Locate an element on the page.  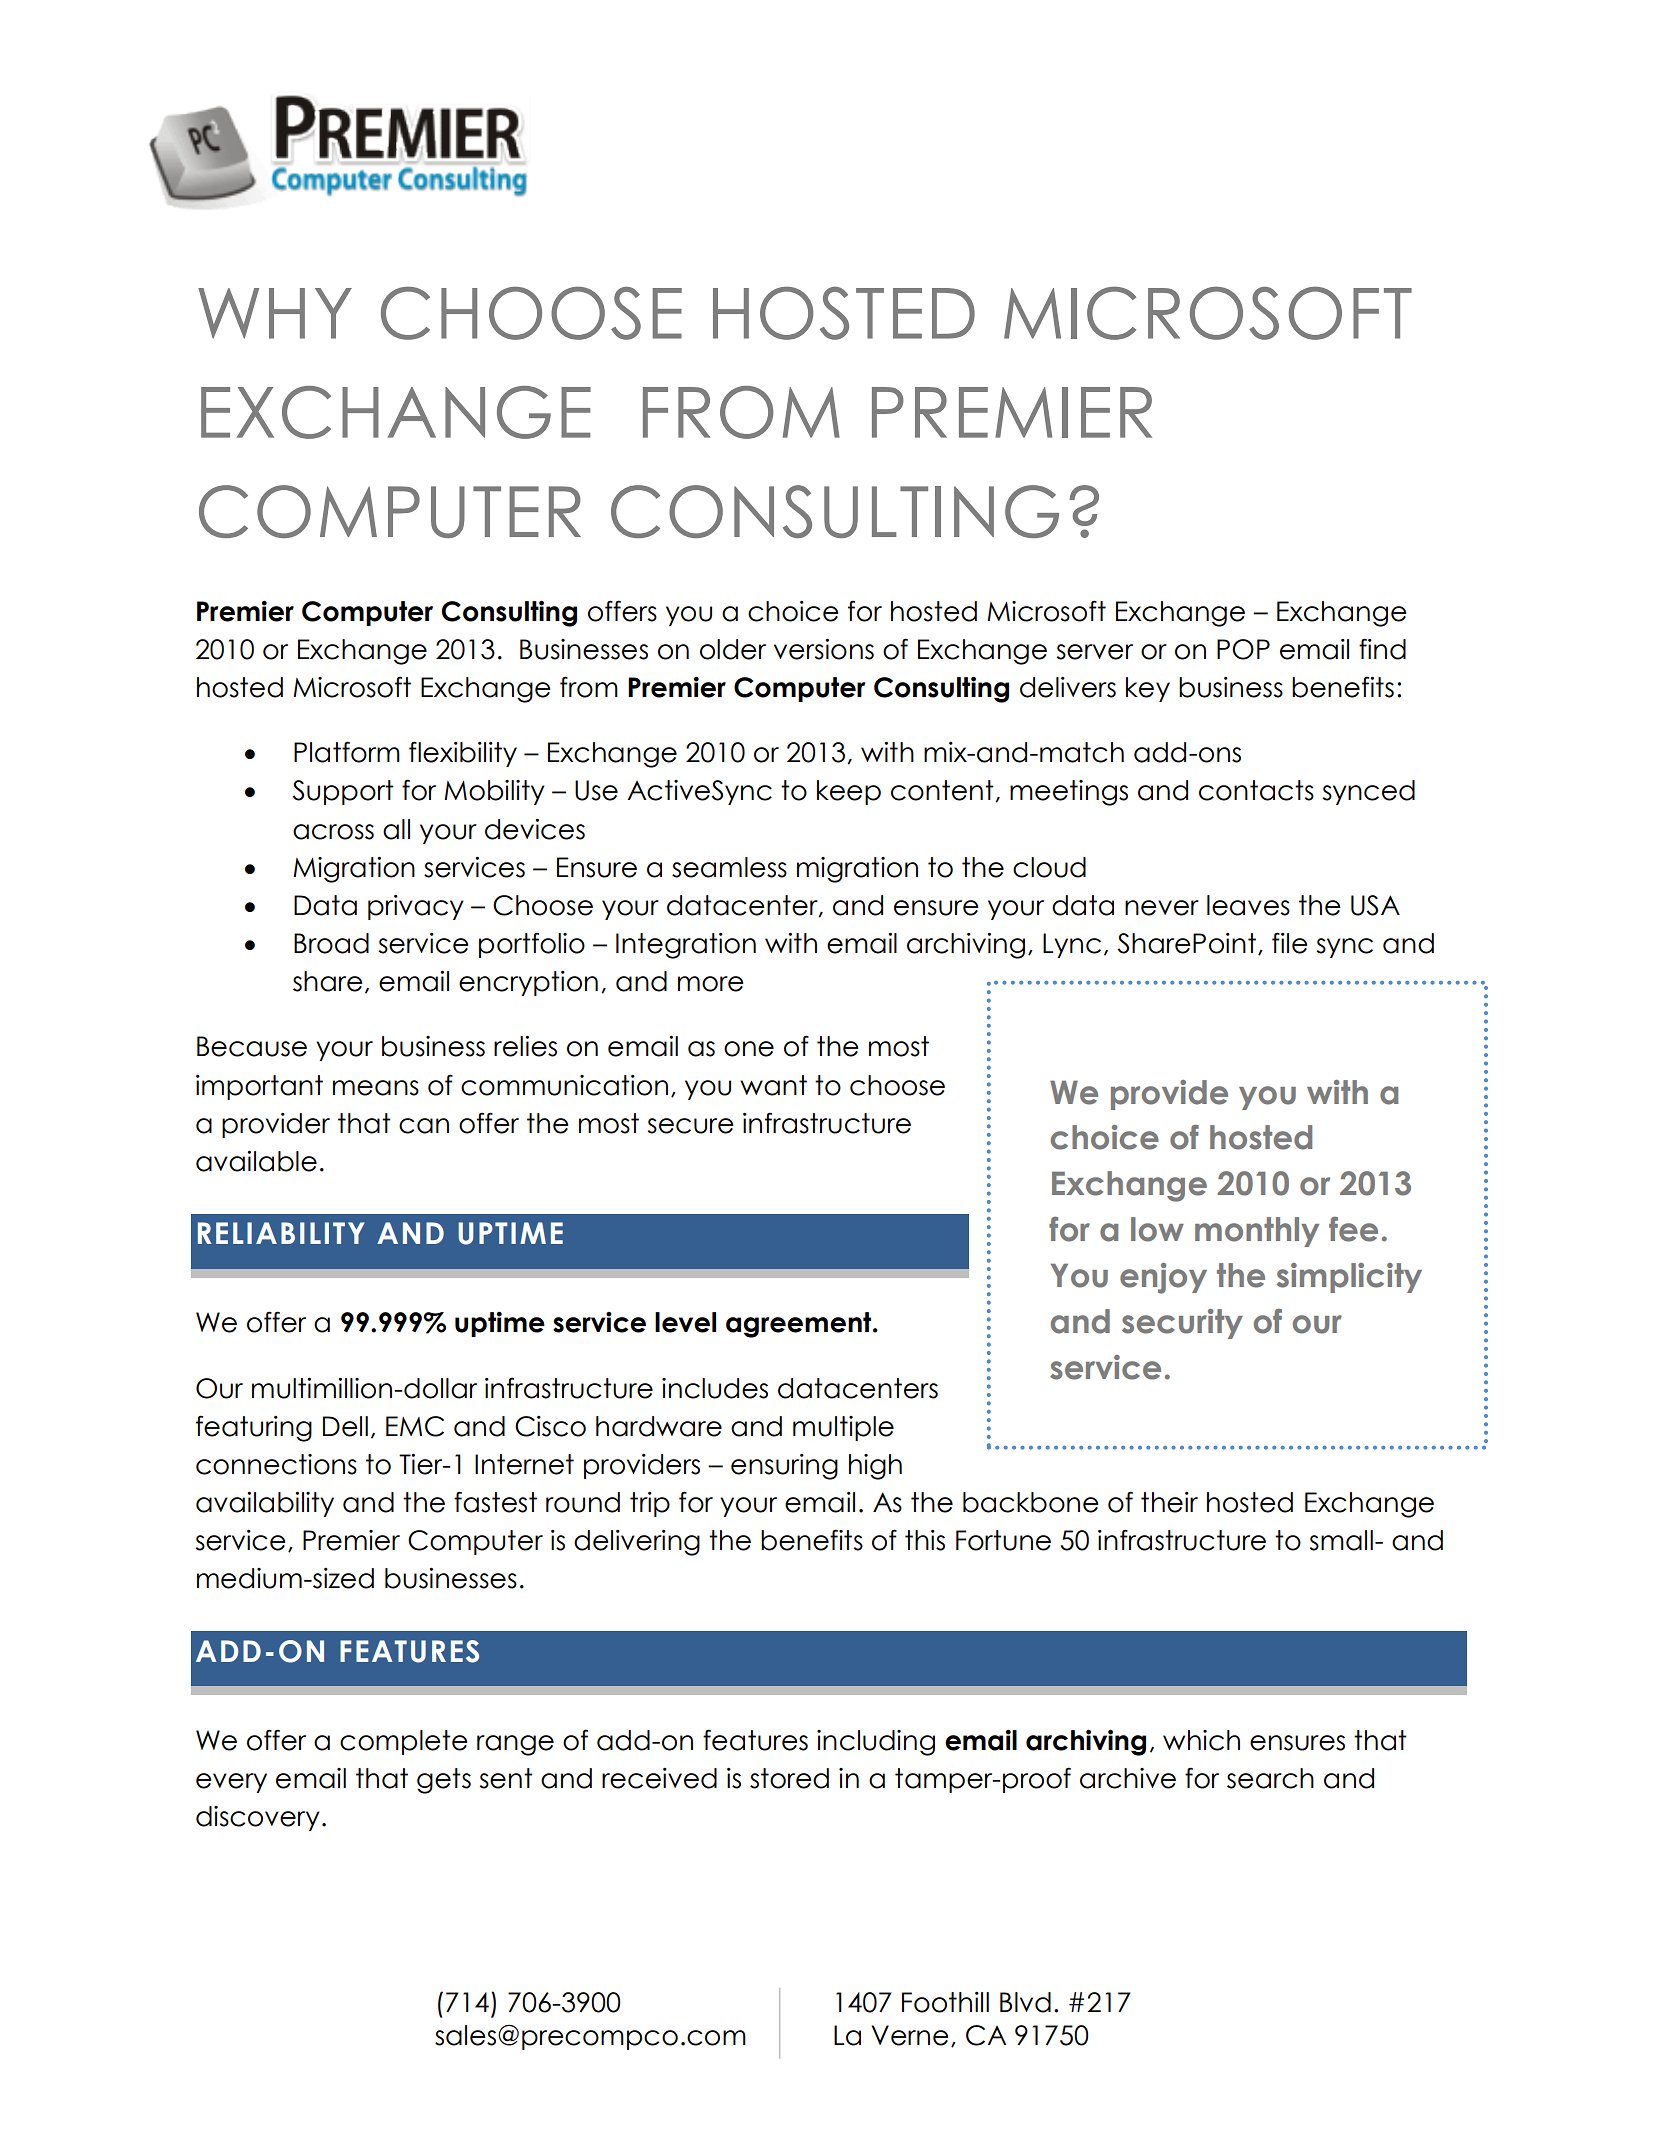
availability is located at coordinates (265, 1504).
